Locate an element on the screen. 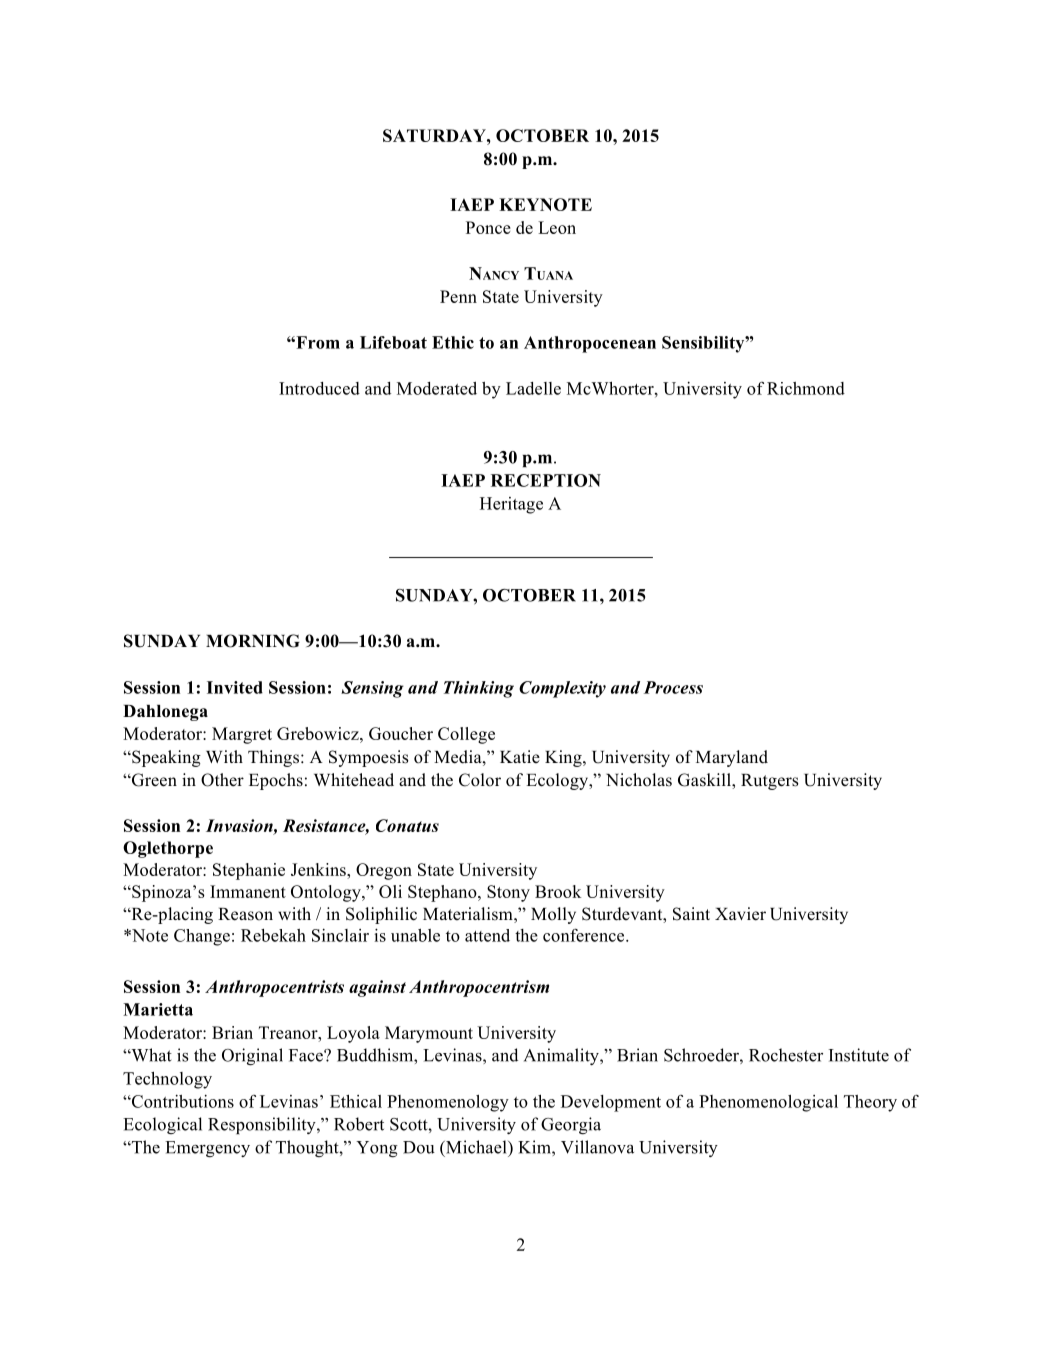  Ponce is located at coordinates (488, 227).
